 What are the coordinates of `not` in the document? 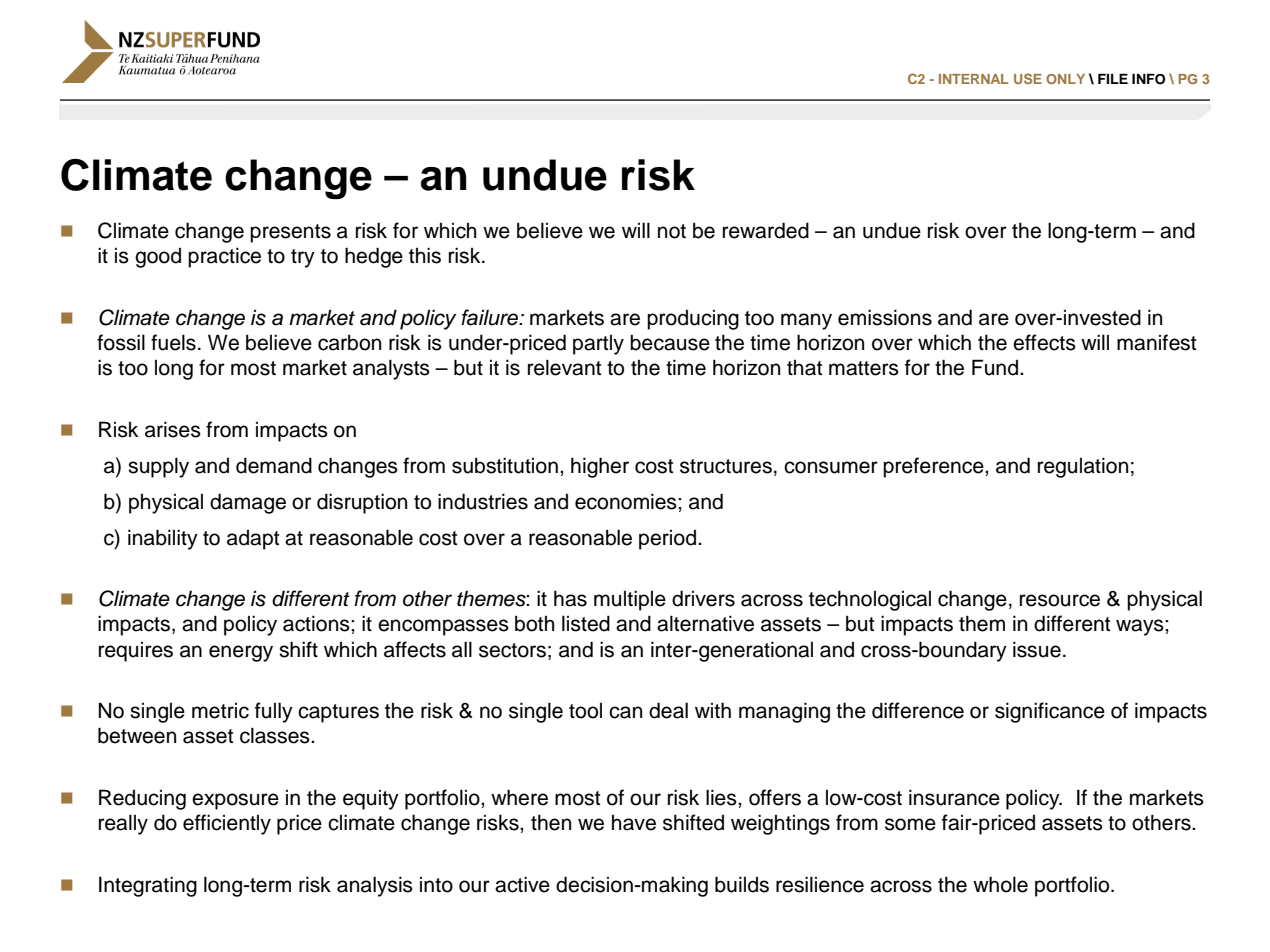 It's located at (672, 231).
